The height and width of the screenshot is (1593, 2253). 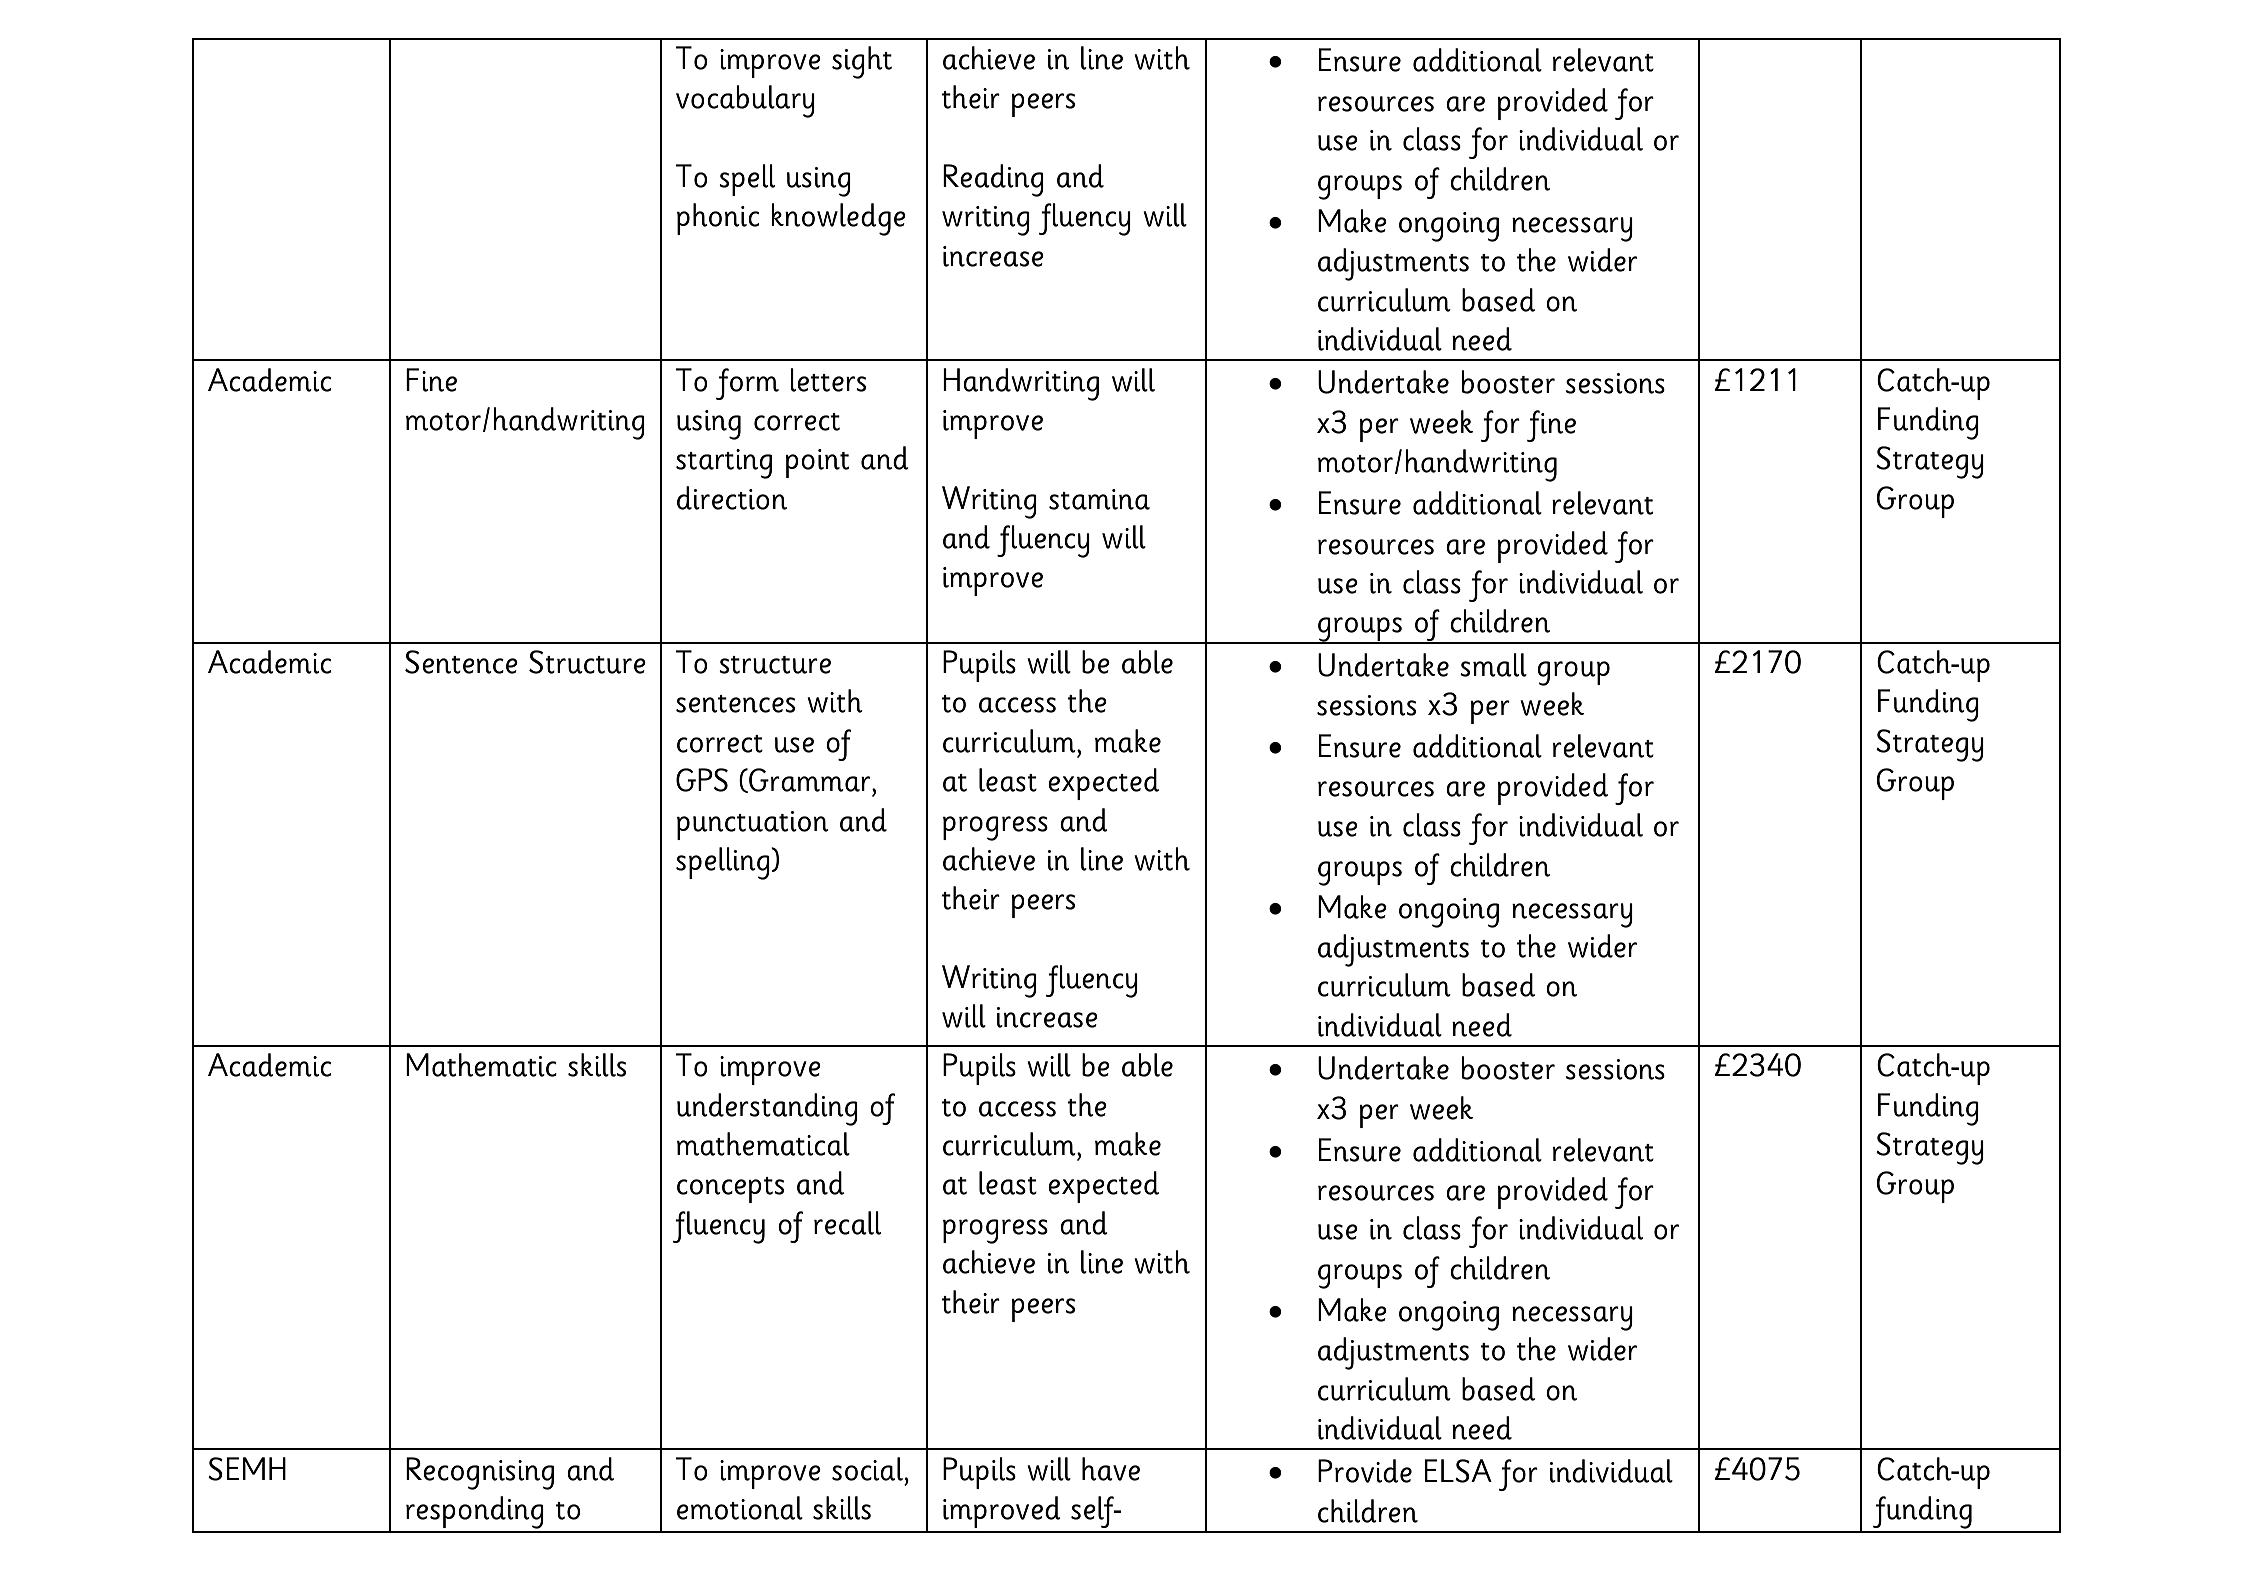 I want to click on concepts, so click(x=730, y=1190).
